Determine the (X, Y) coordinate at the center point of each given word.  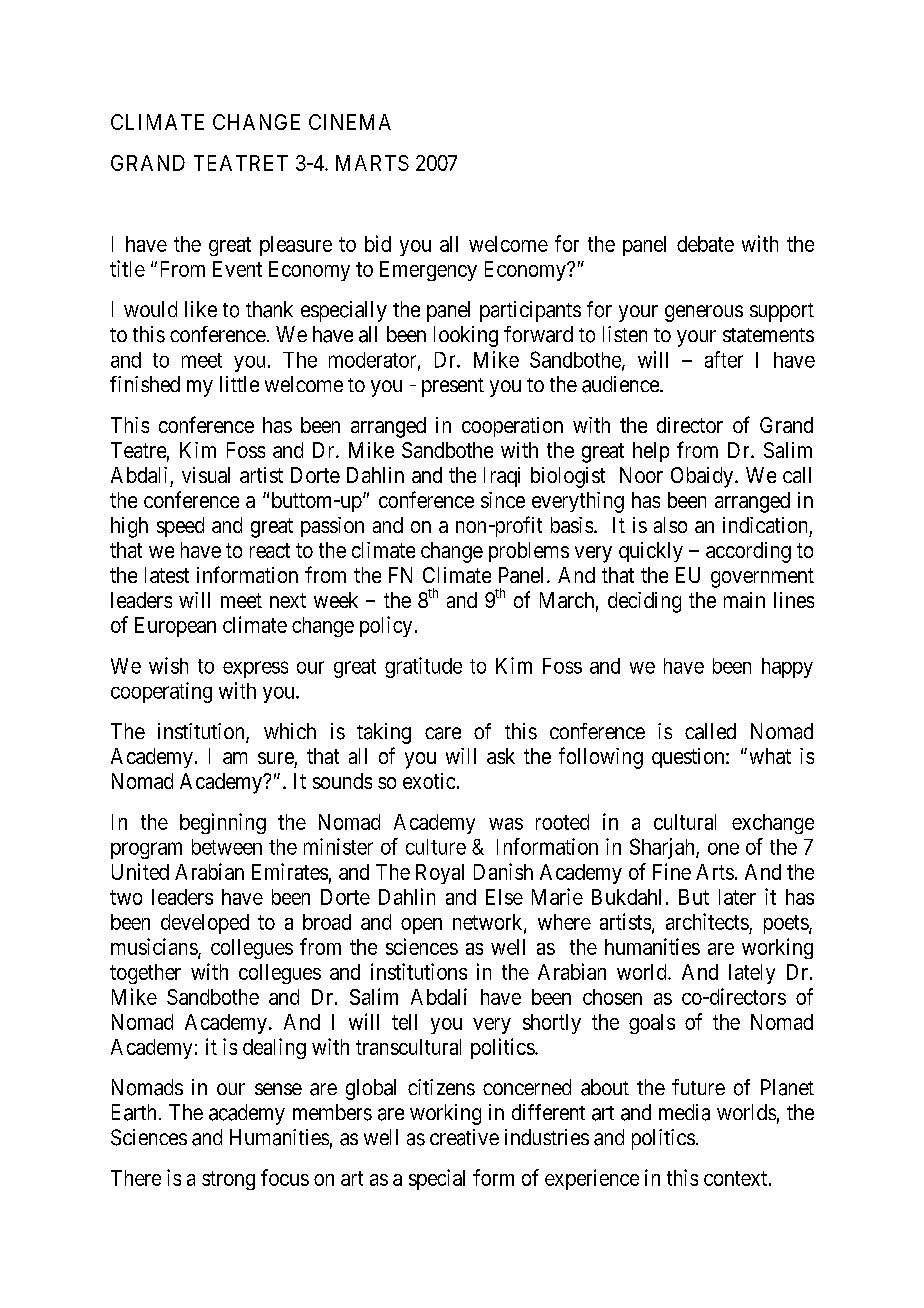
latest (167, 575)
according (748, 552)
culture (436, 847)
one (723, 849)
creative (464, 1137)
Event (237, 269)
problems (529, 552)
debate (705, 244)
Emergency (428, 271)
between (227, 847)
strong (228, 1180)
